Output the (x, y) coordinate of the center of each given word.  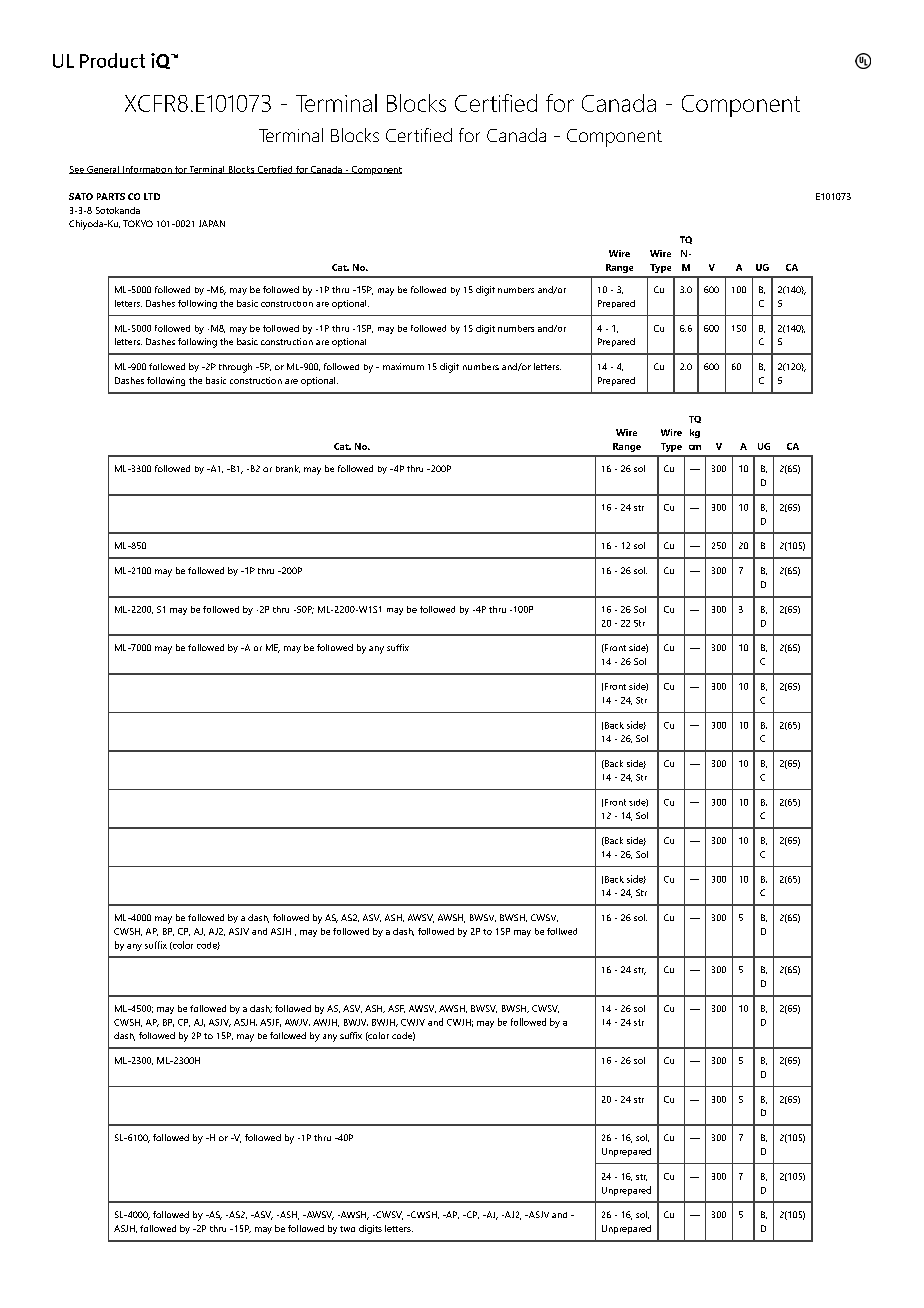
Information (147, 170)
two (347, 1229)
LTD (152, 196)
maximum (403, 366)
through (235, 368)
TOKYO (138, 223)
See (77, 170)
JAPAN (212, 223)
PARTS (111, 196)
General (103, 170)
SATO (81, 196)
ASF (396, 1009)
